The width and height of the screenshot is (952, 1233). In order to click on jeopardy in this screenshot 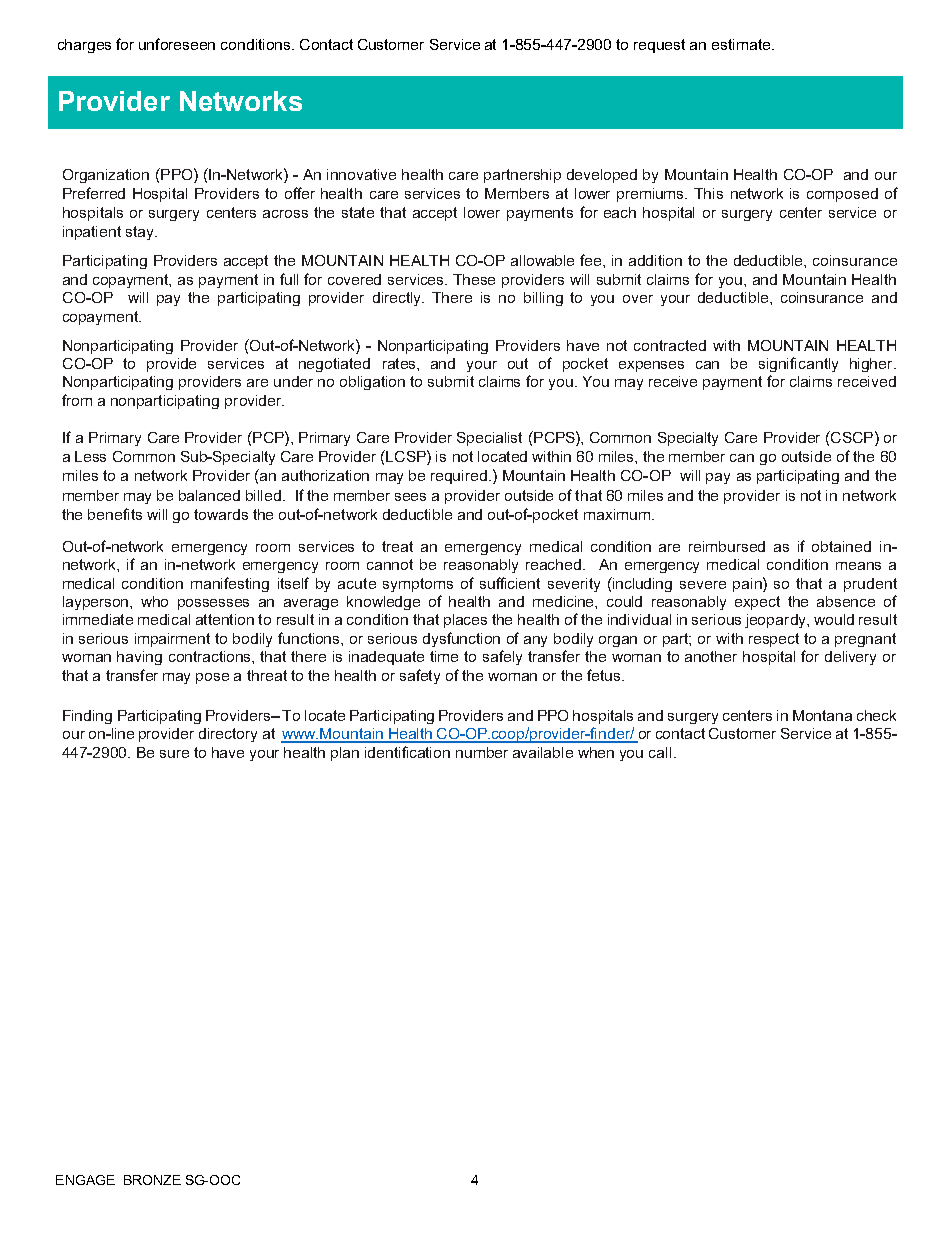, I will do `click(776, 621)`.
